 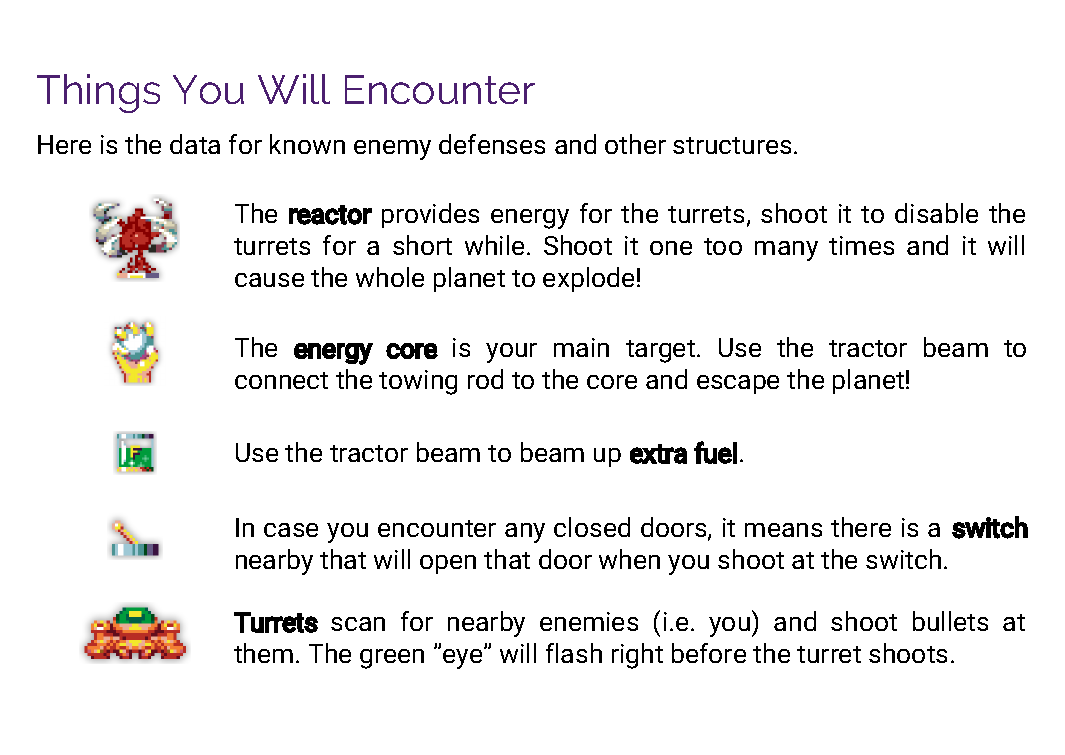 What do you see at coordinates (492, 144) in the image?
I see `defenses` at bounding box center [492, 144].
